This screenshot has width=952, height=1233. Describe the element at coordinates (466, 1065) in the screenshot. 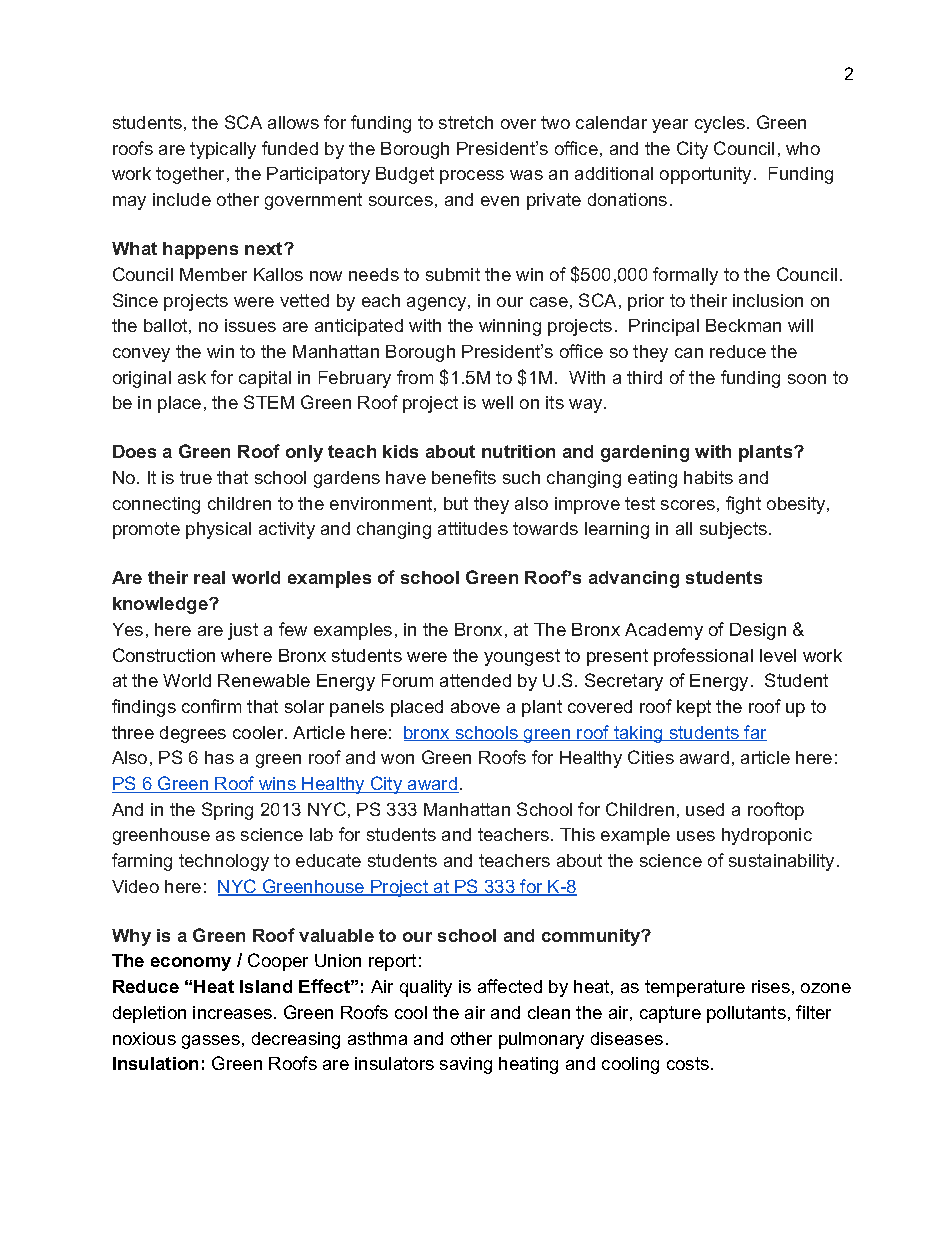

I see `saving` at that location.
